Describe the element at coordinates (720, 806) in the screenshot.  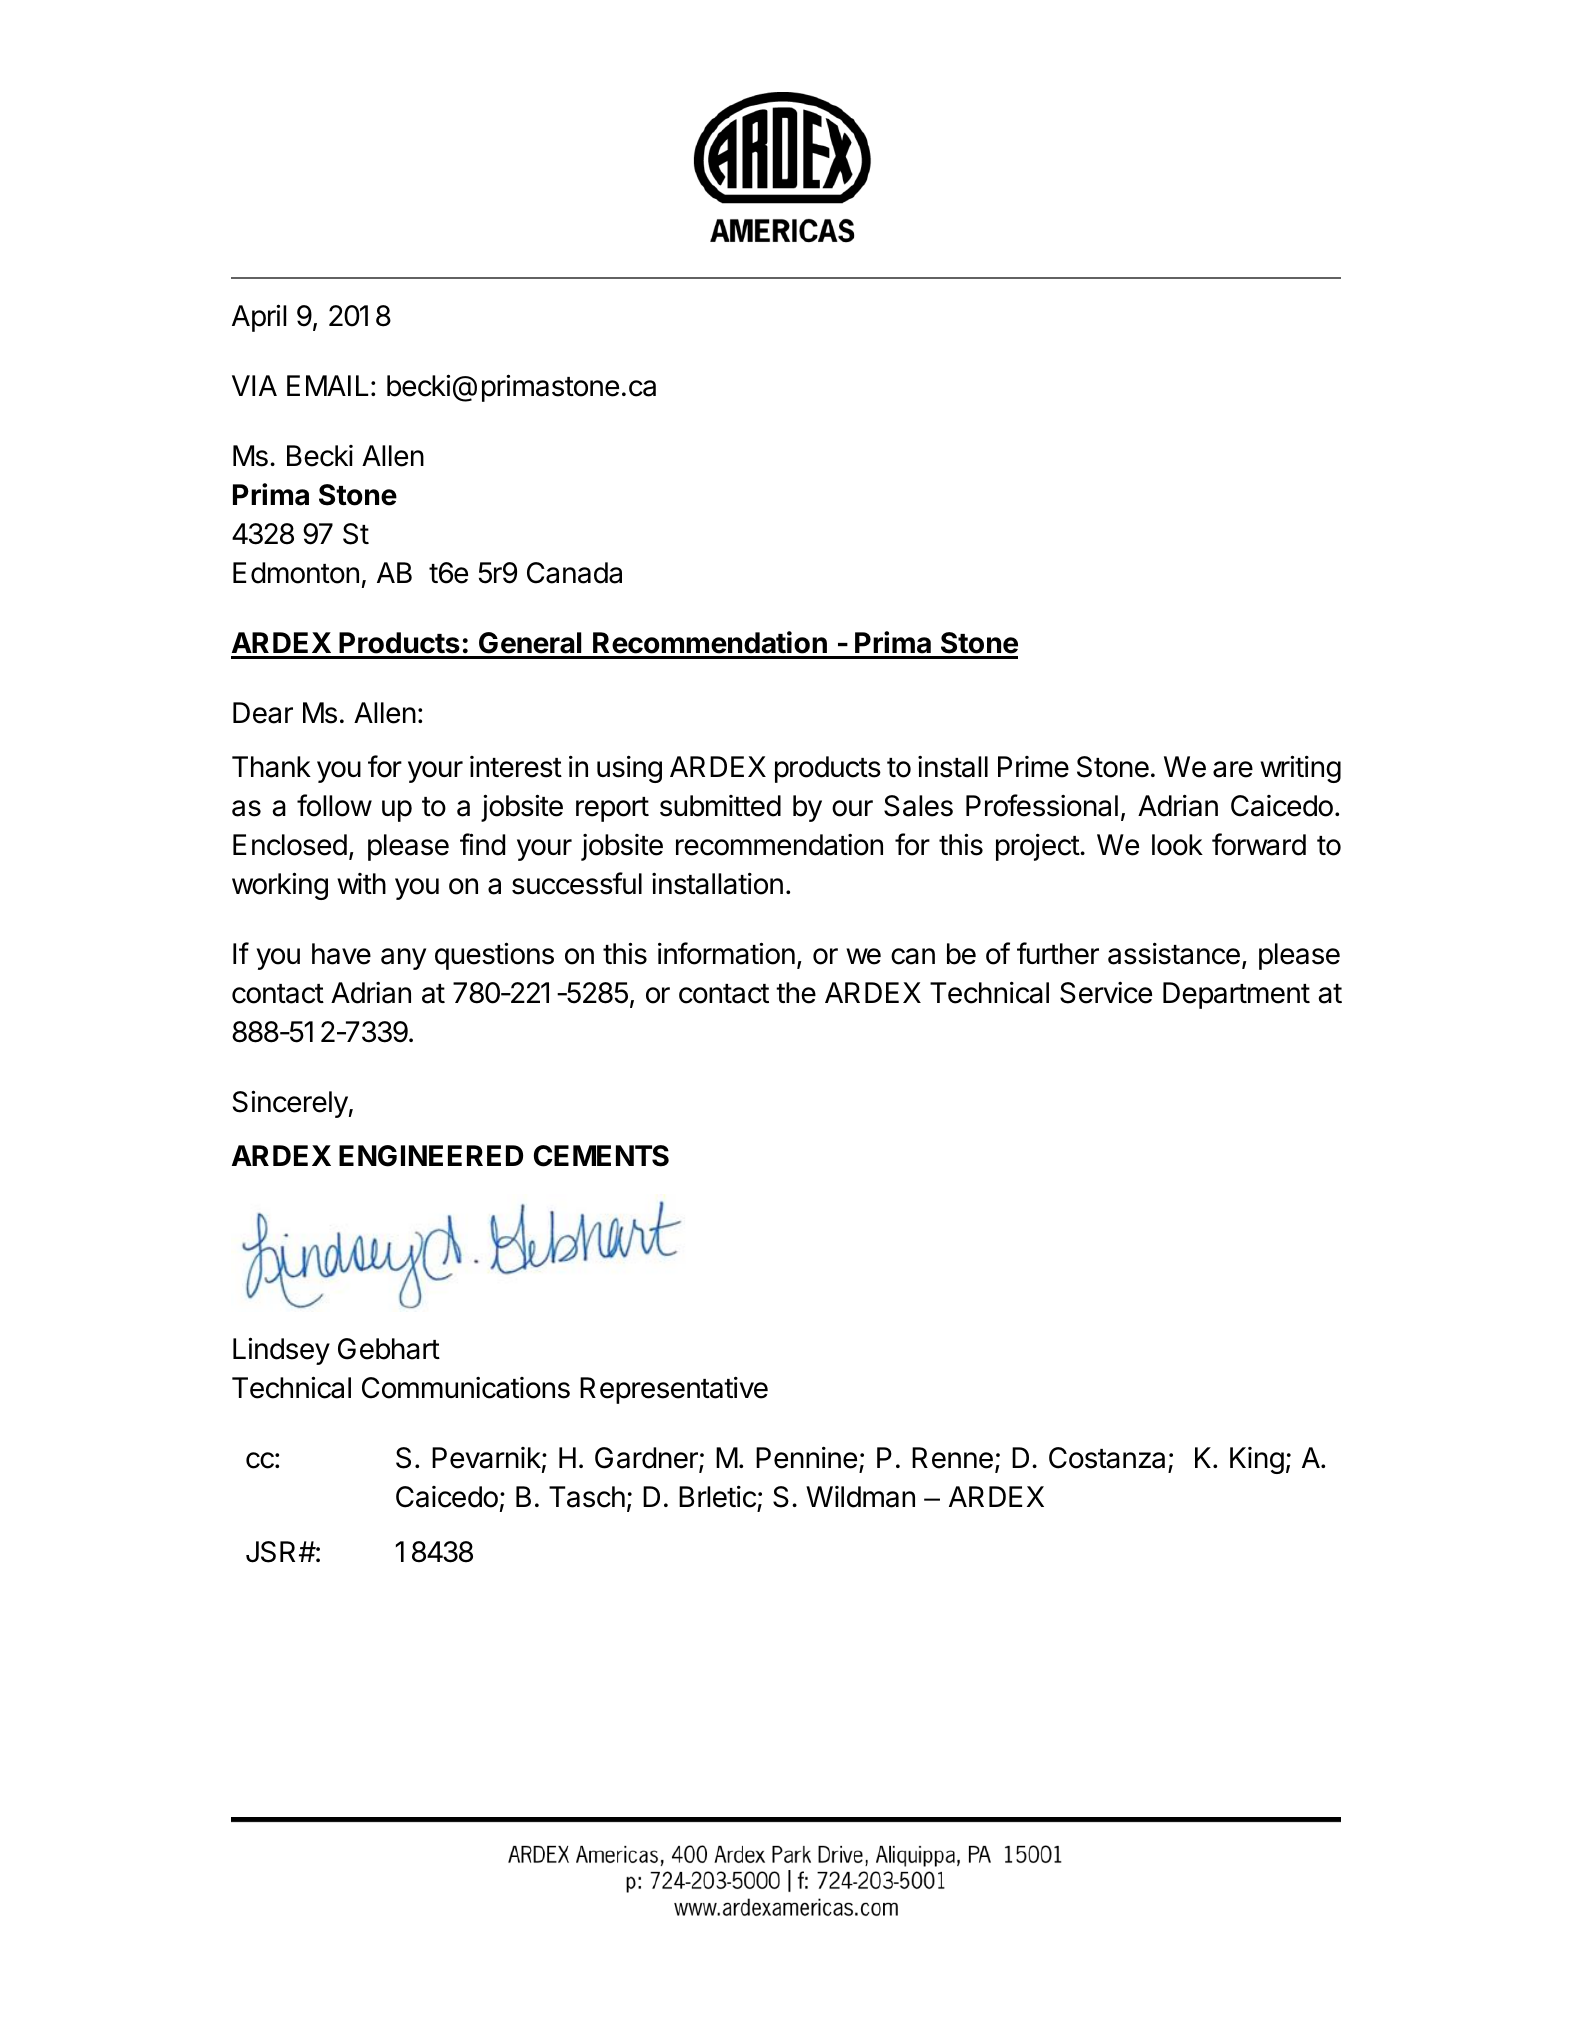
I see `submitted` at that location.
